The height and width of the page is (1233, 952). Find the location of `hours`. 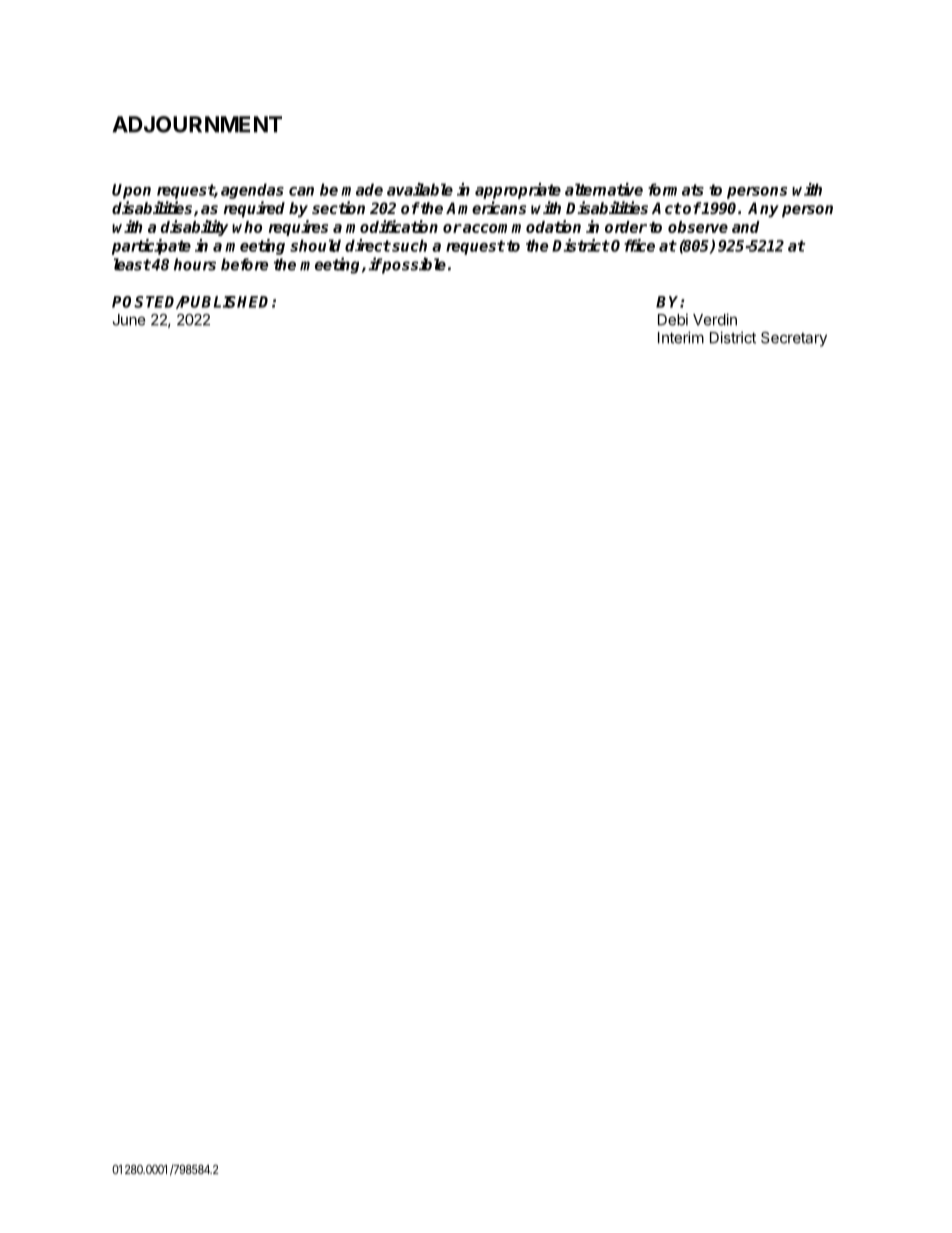

hours is located at coordinates (195, 264).
